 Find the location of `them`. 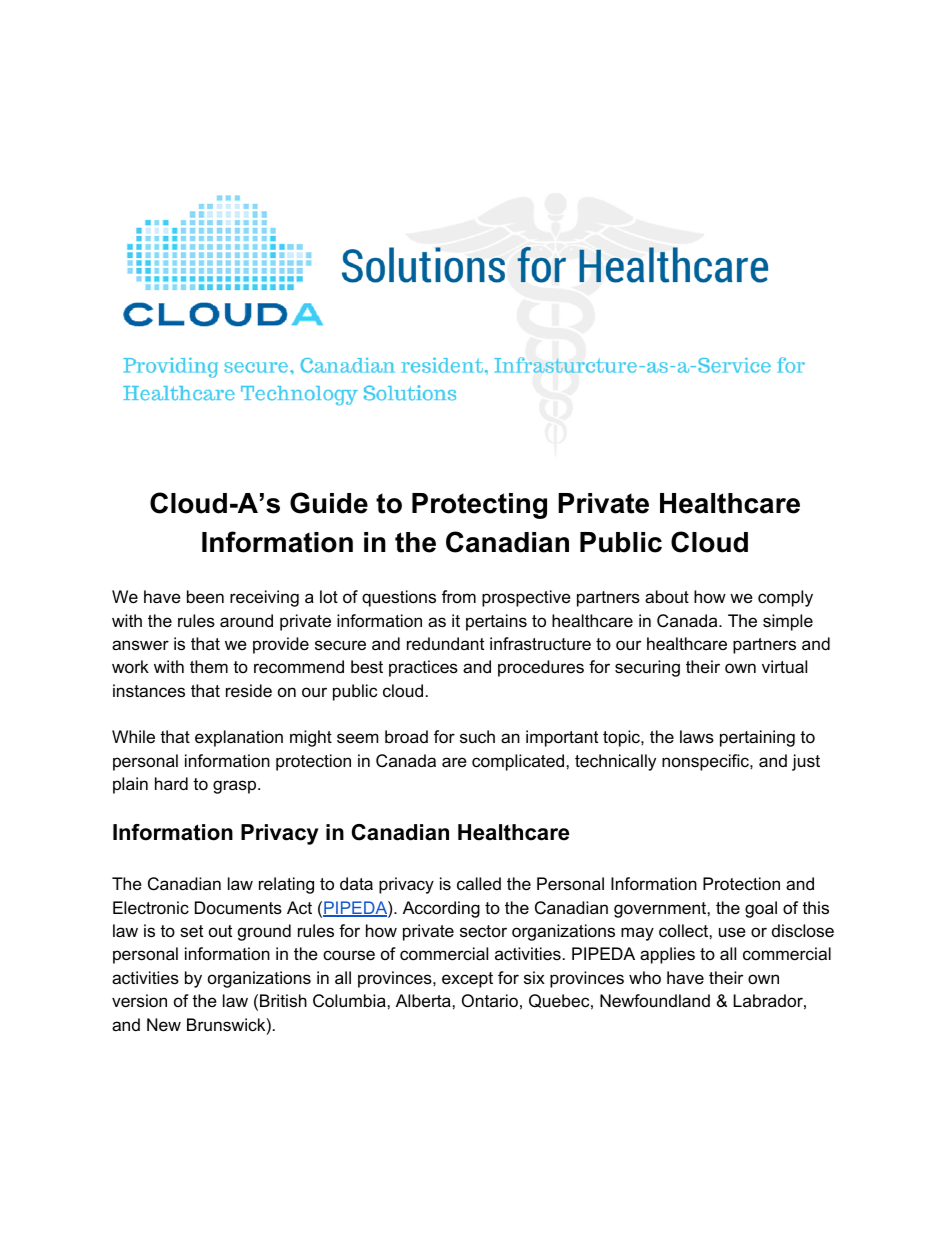

them is located at coordinates (209, 666).
